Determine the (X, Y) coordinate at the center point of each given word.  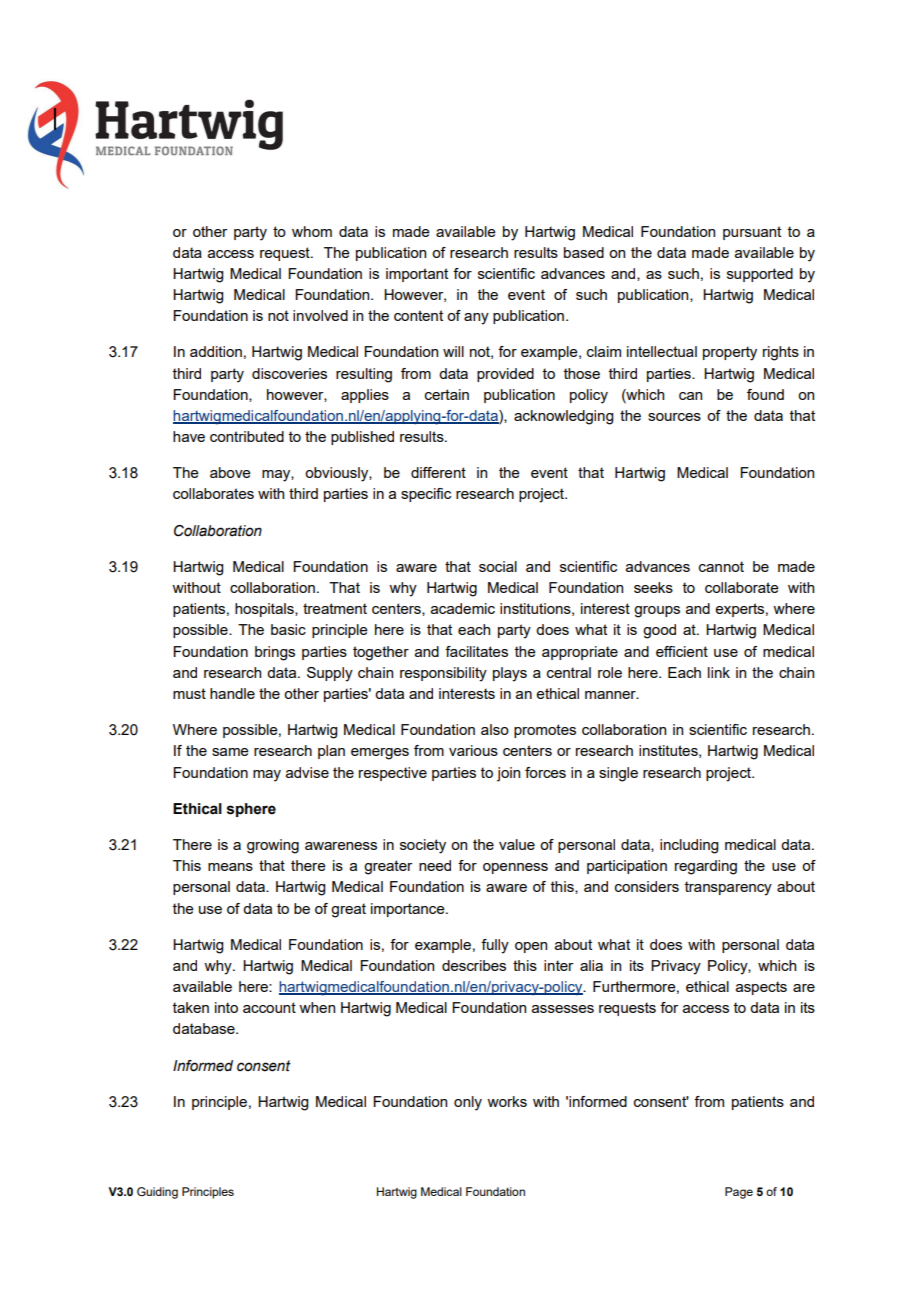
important (417, 275)
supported (760, 275)
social (498, 566)
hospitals (265, 610)
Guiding (157, 1193)
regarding (706, 867)
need (435, 865)
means (230, 867)
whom (312, 231)
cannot (721, 566)
